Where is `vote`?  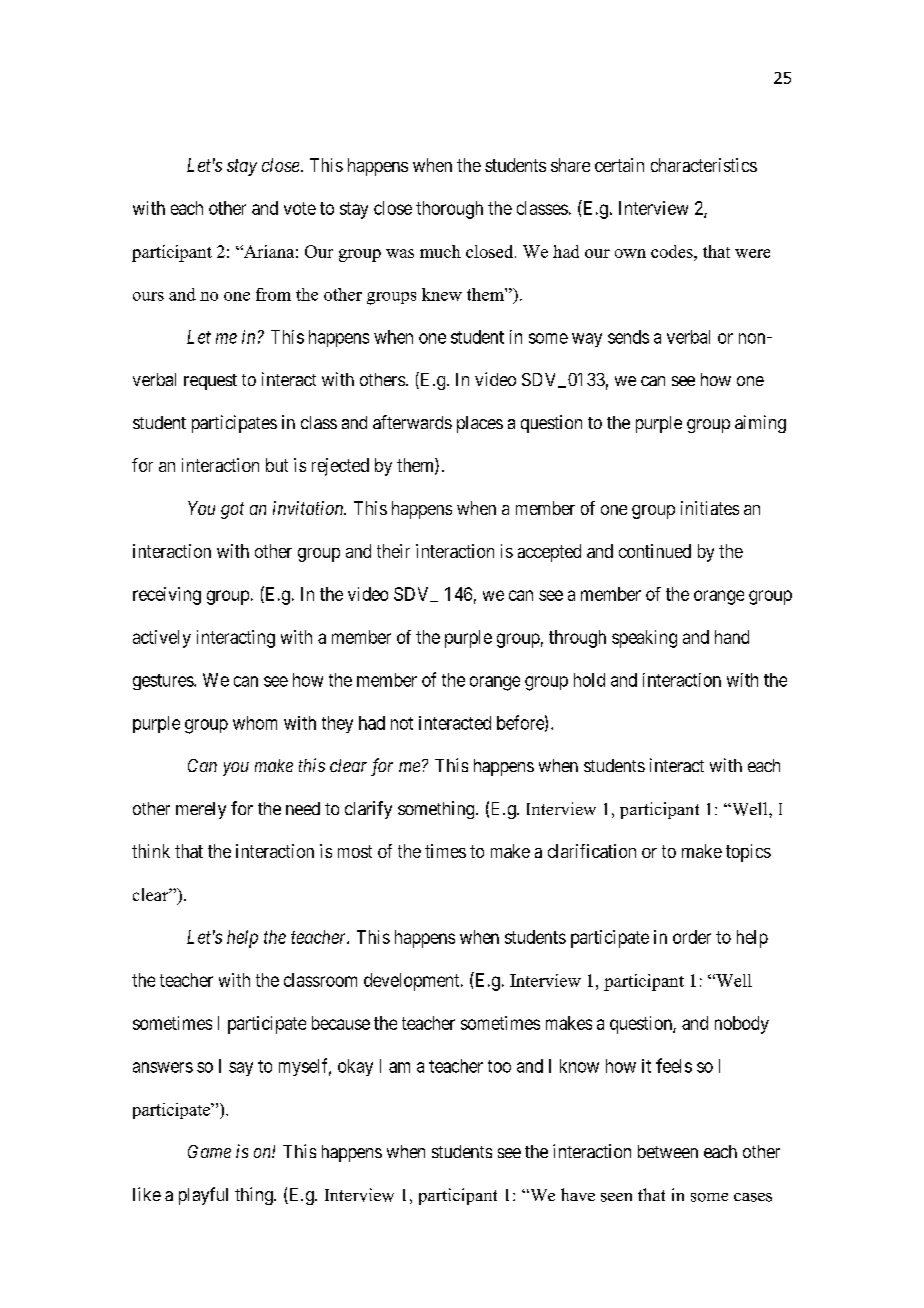 vote is located at coordinates (300, 208).
